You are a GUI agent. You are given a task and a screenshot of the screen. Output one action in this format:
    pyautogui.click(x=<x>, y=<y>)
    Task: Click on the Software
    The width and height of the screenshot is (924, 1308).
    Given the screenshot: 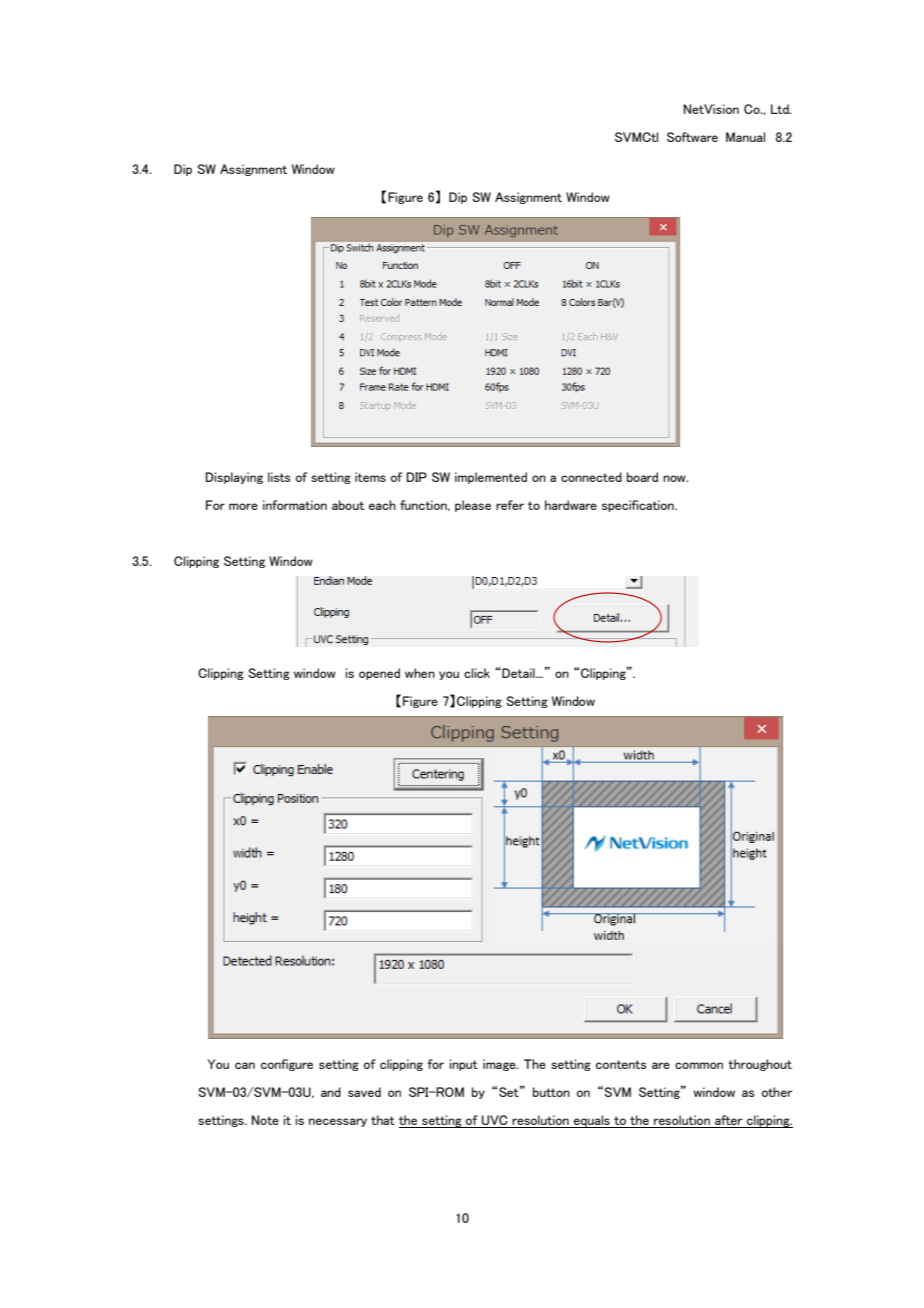 What is the action you would take?
    pyautogui.click(x=692, y=137)
